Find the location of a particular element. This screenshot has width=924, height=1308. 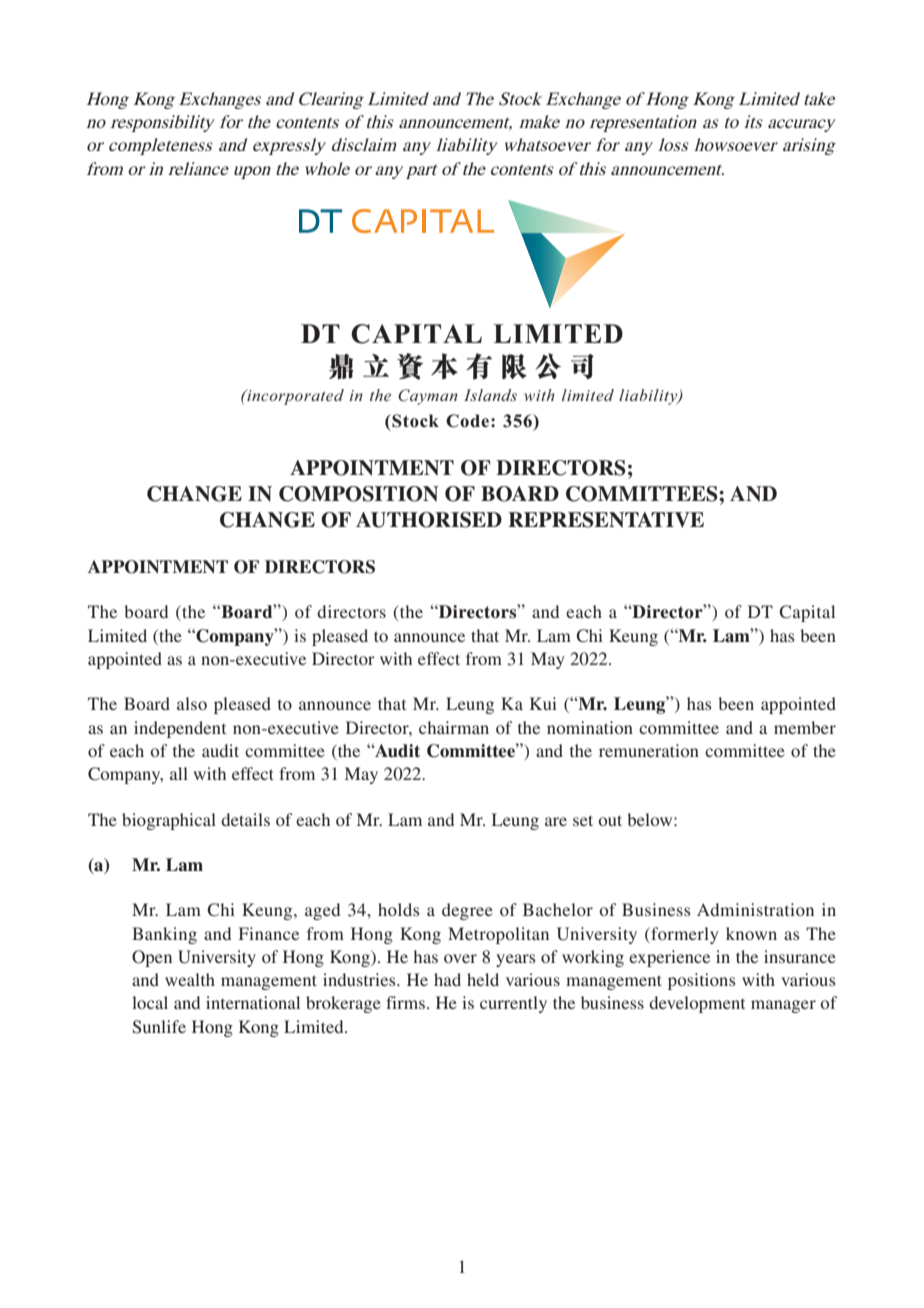

details is located at coordinates (245, 819).
